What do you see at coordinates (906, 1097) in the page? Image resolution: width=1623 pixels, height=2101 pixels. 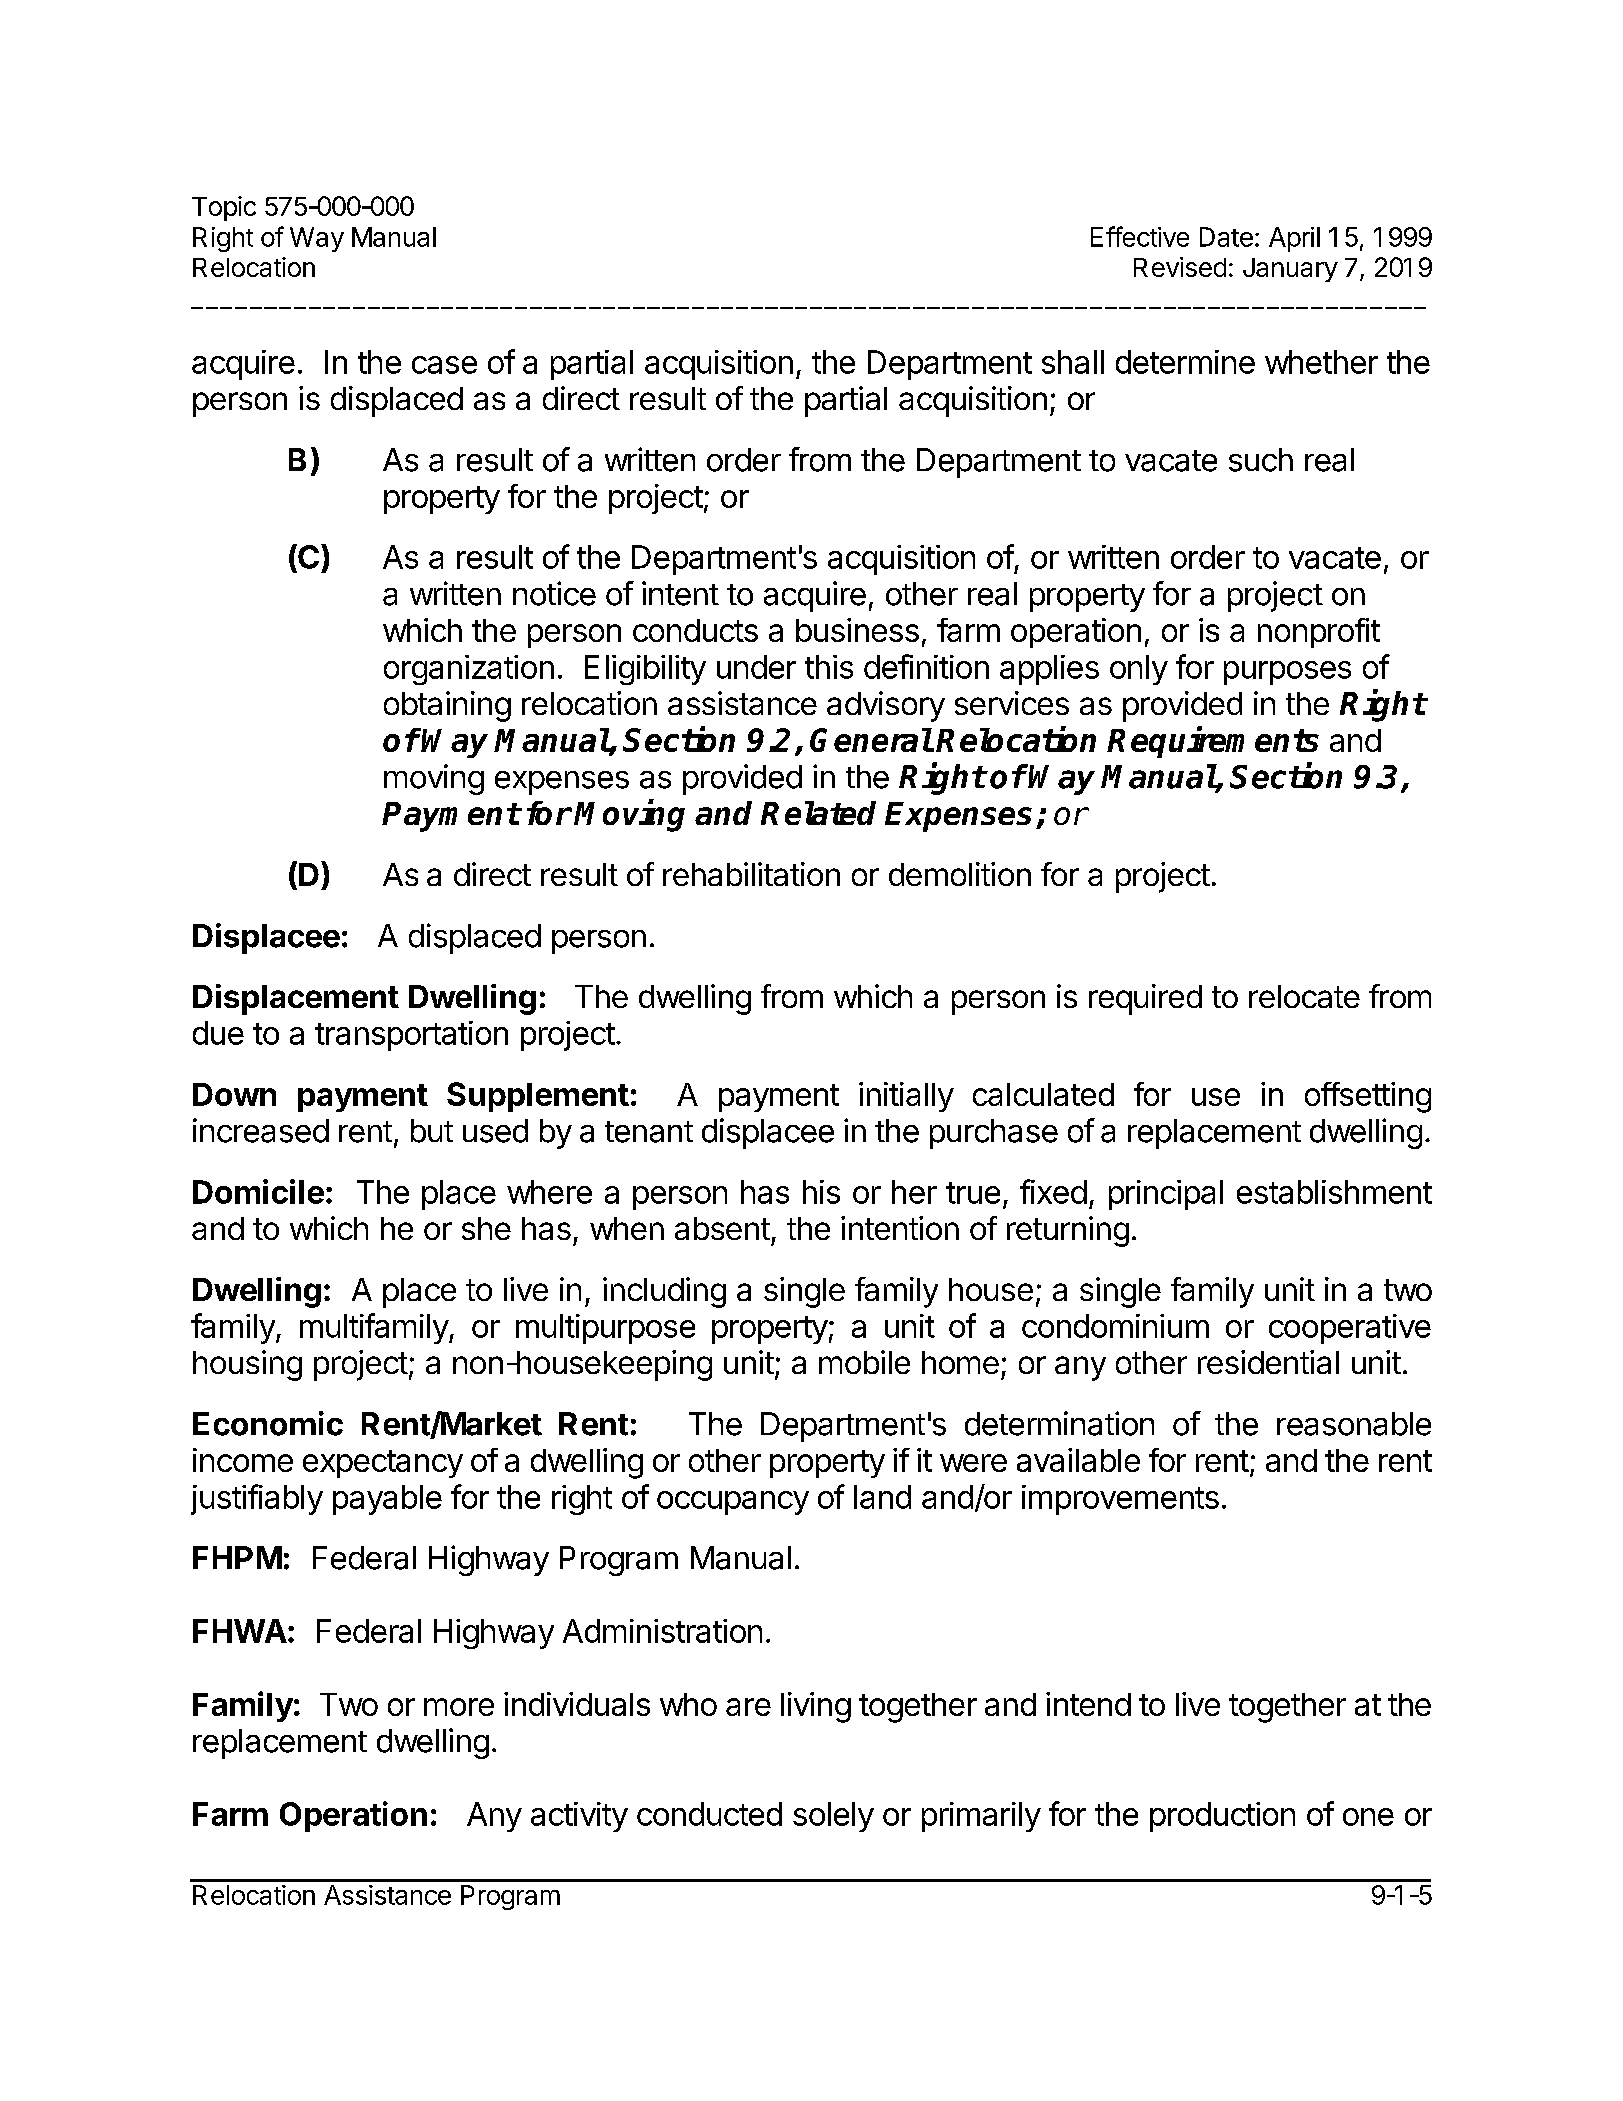 I see `initially` at bounding box center [906, 1097].
